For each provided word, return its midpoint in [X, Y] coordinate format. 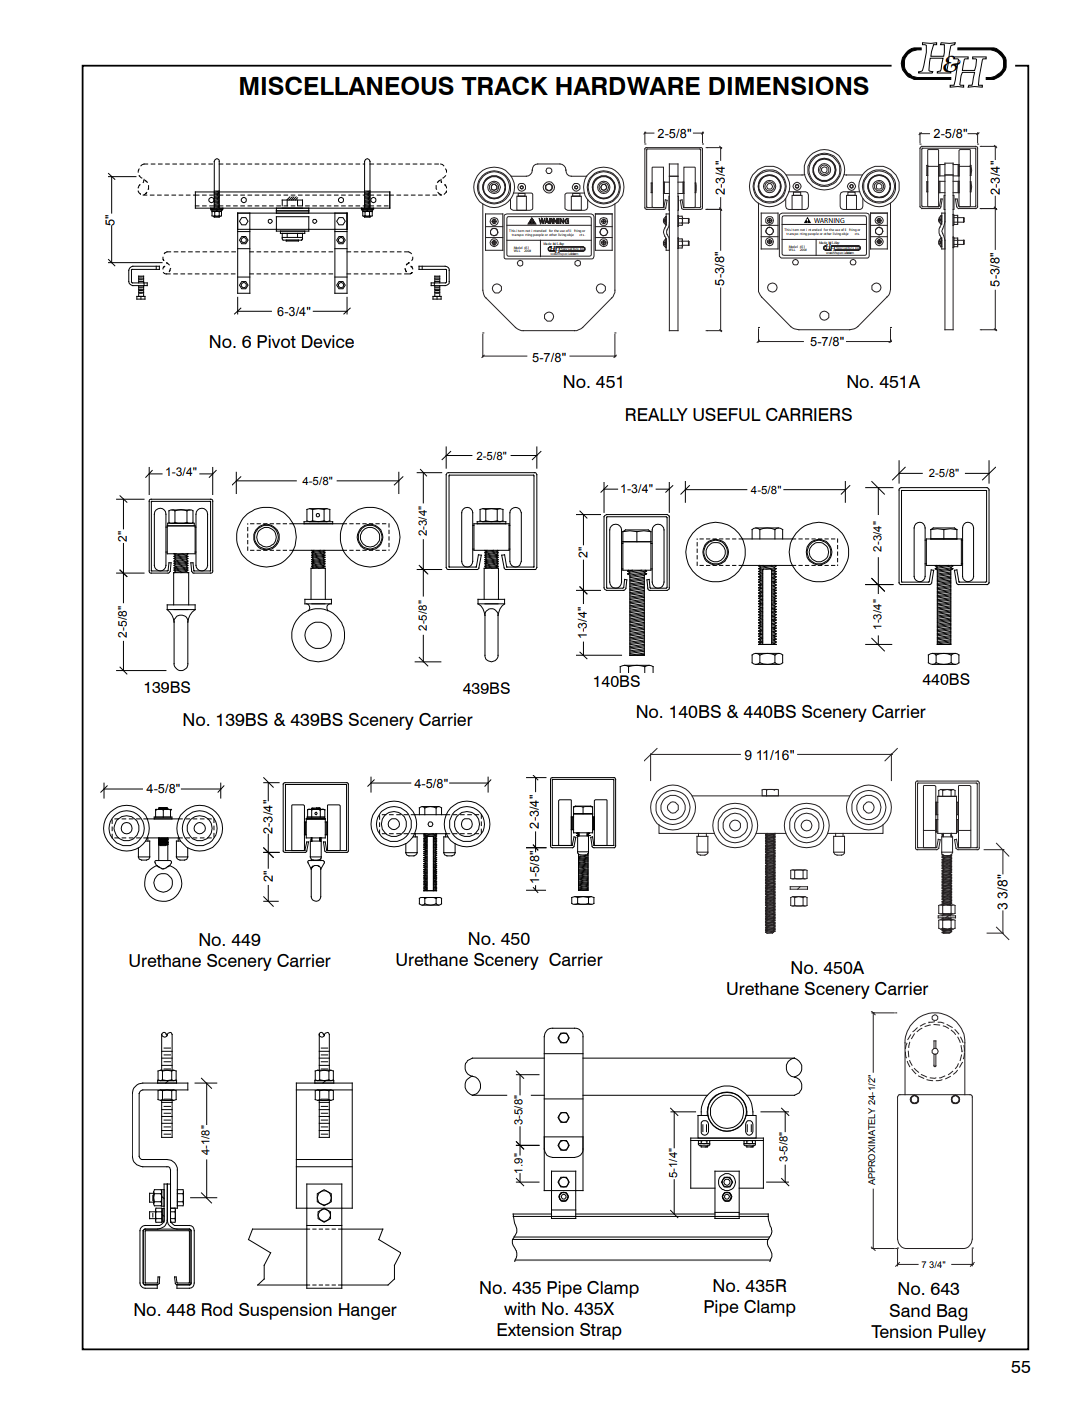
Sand [909, 1311]
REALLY [657, 414]
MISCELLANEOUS [347, 85]
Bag [952, 1312]
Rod [217, 1309]
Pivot [276, 341]
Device [328, 341]
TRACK [504, 85]
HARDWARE [628, 86]
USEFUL [727, 414]
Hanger [368, 1311]
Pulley [962, 1333]
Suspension [285, 1311]
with [519, 1308]
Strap [601, 1331]
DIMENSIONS [789, 85]
